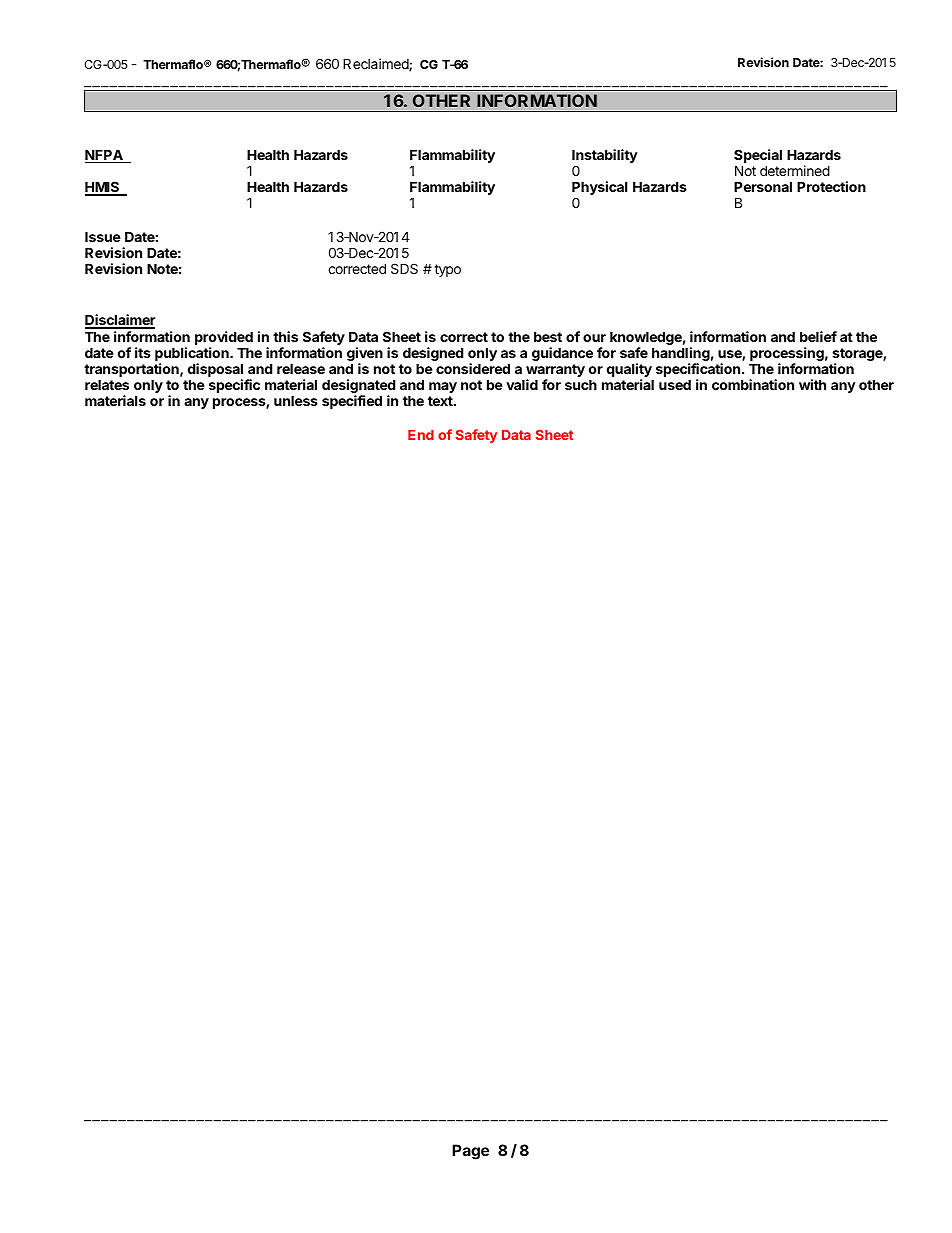 This screenshot has width=952, height=1233. I want to click on used, so click(675, 384).
